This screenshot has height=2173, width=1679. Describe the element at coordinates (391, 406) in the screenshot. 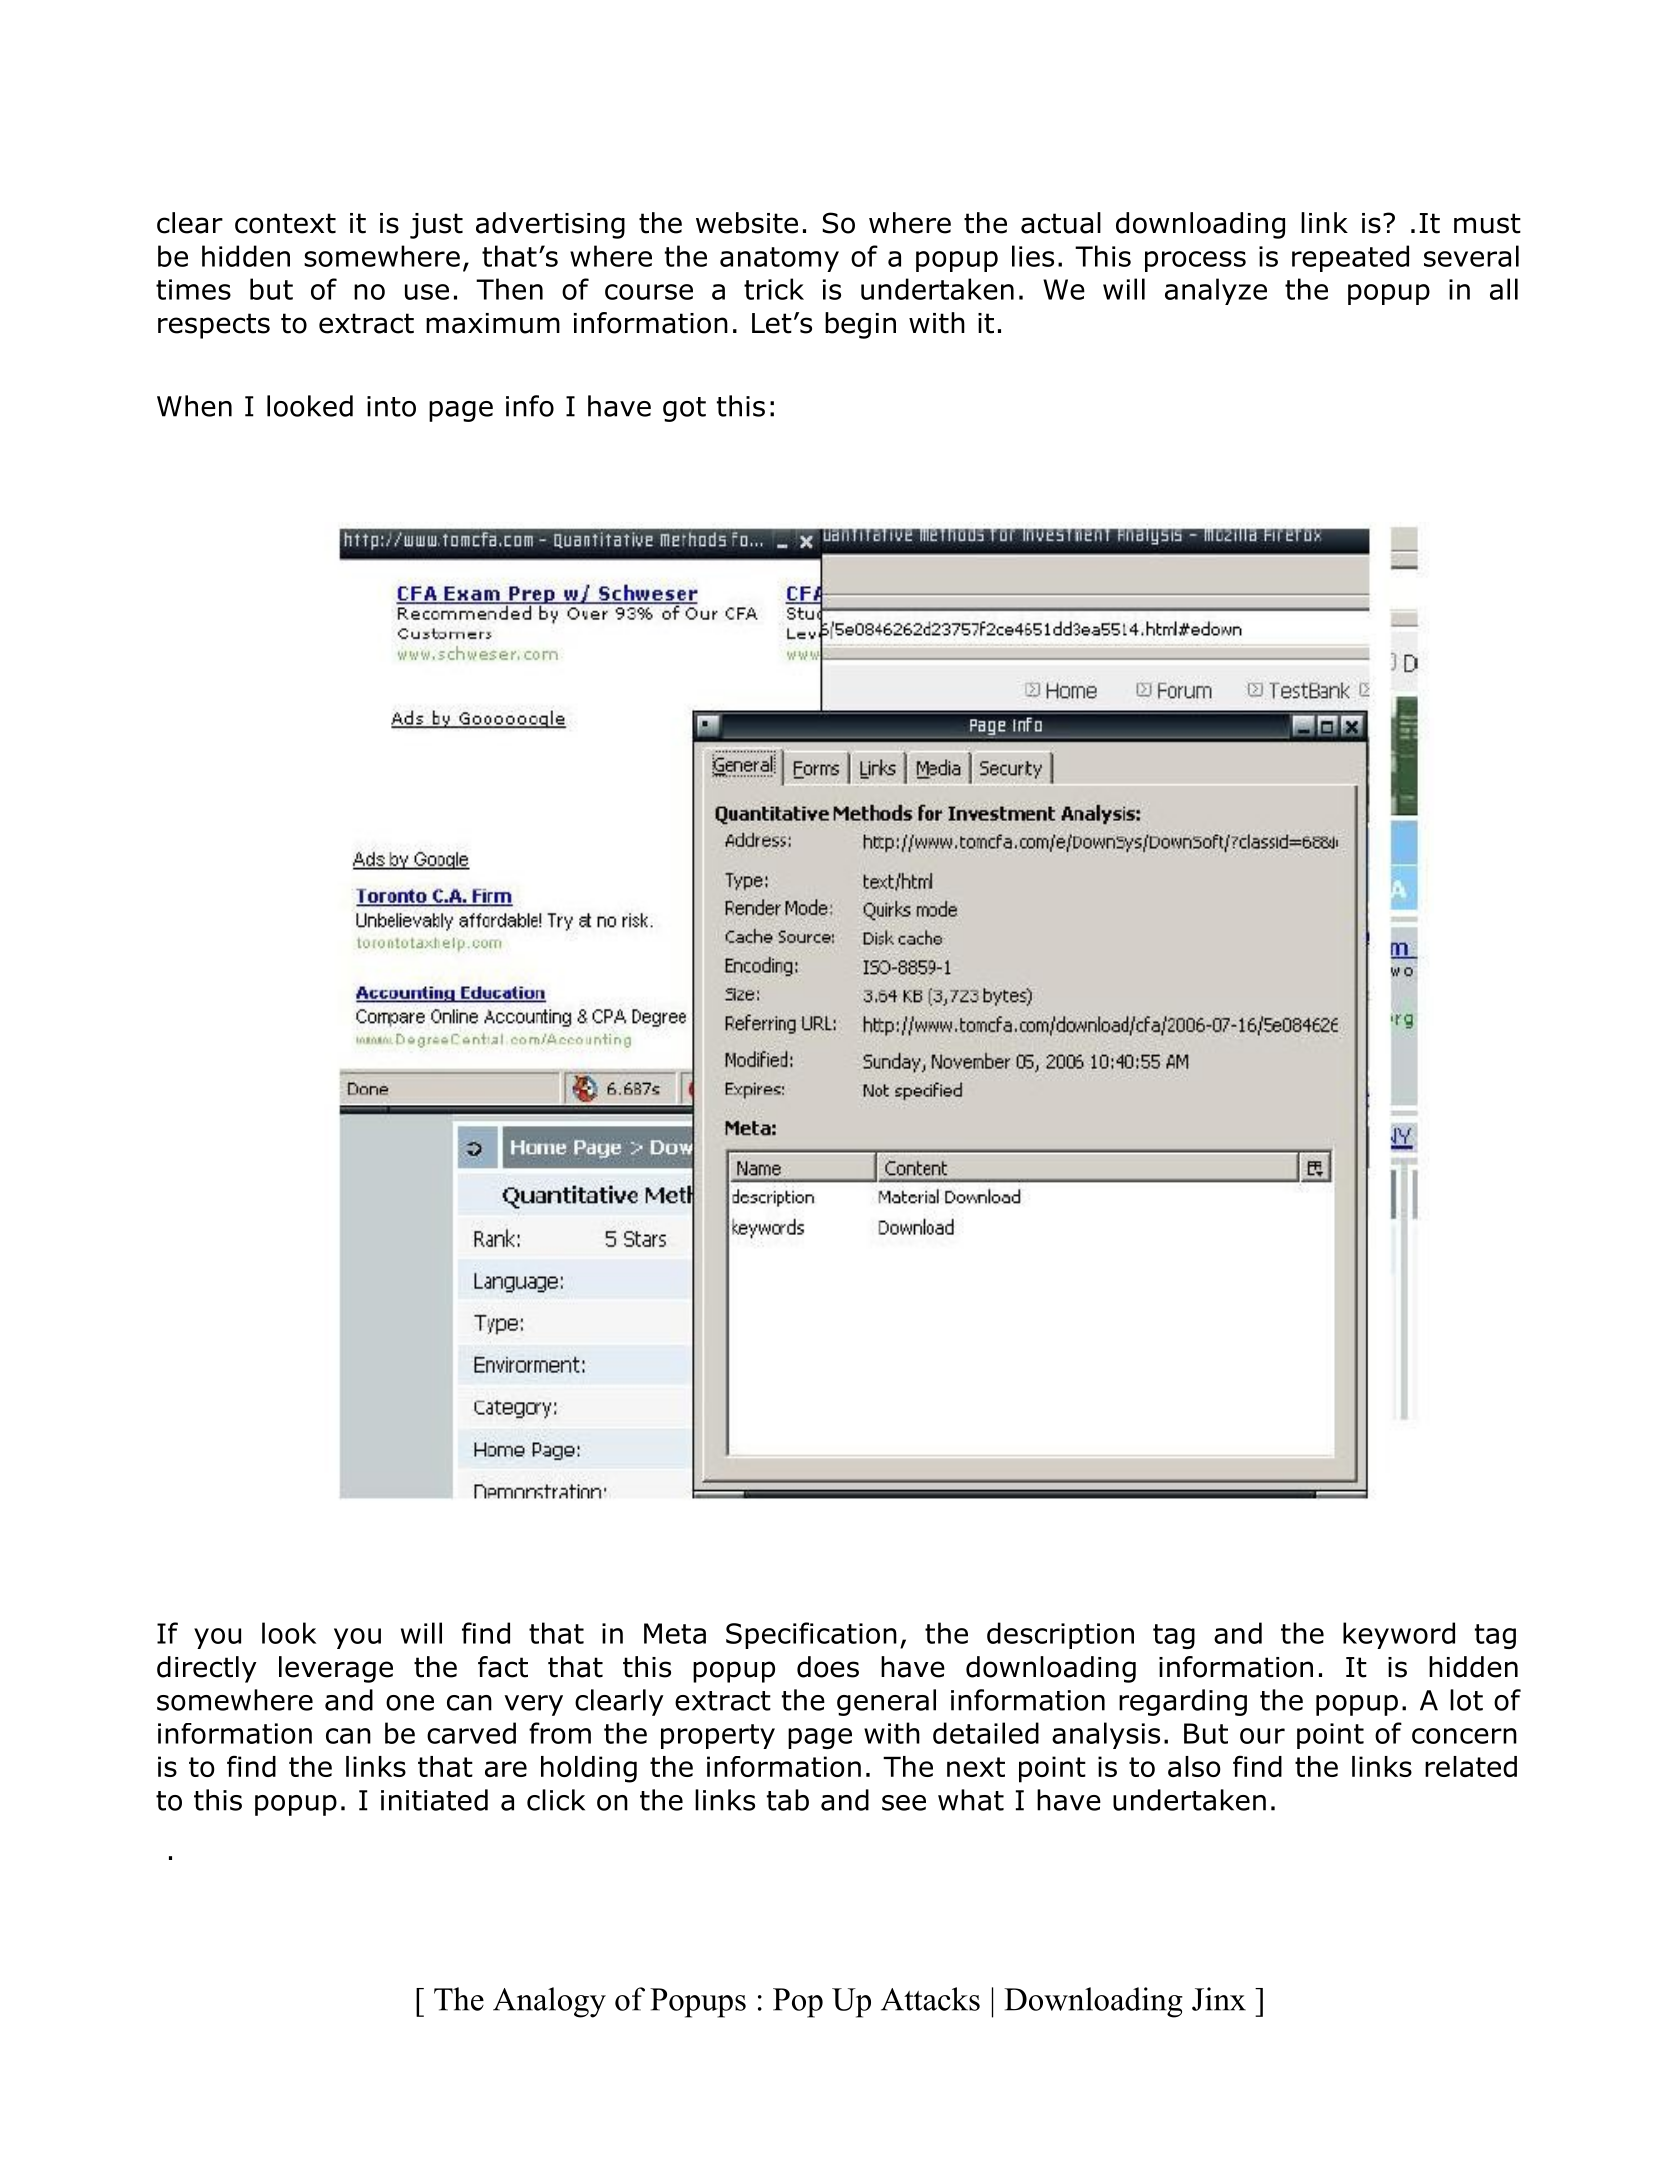

I see `into` at that location.
